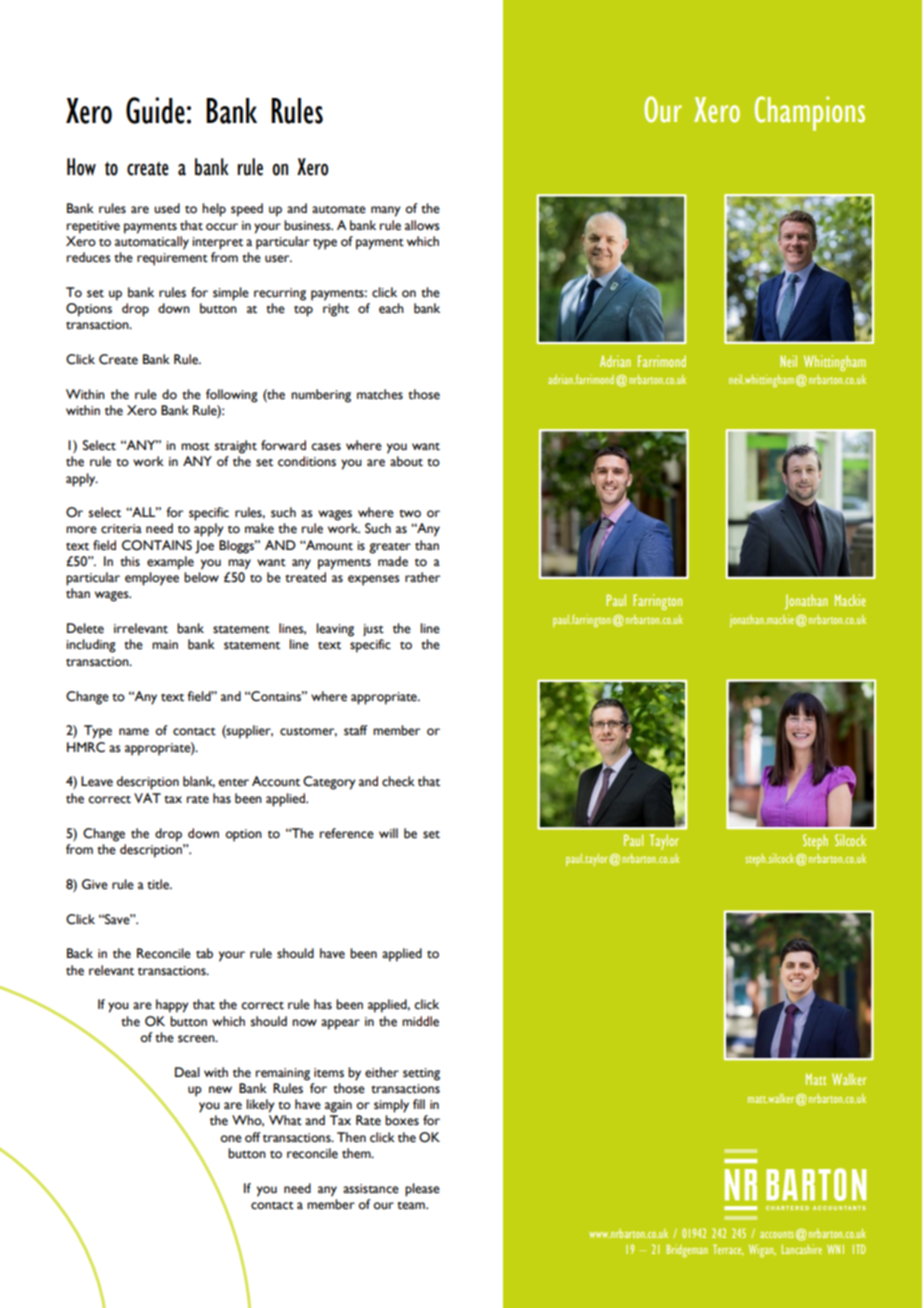  What do you see at coordinates (386, 211) in the image?
I see `many` at bounding box center [386, 211].
